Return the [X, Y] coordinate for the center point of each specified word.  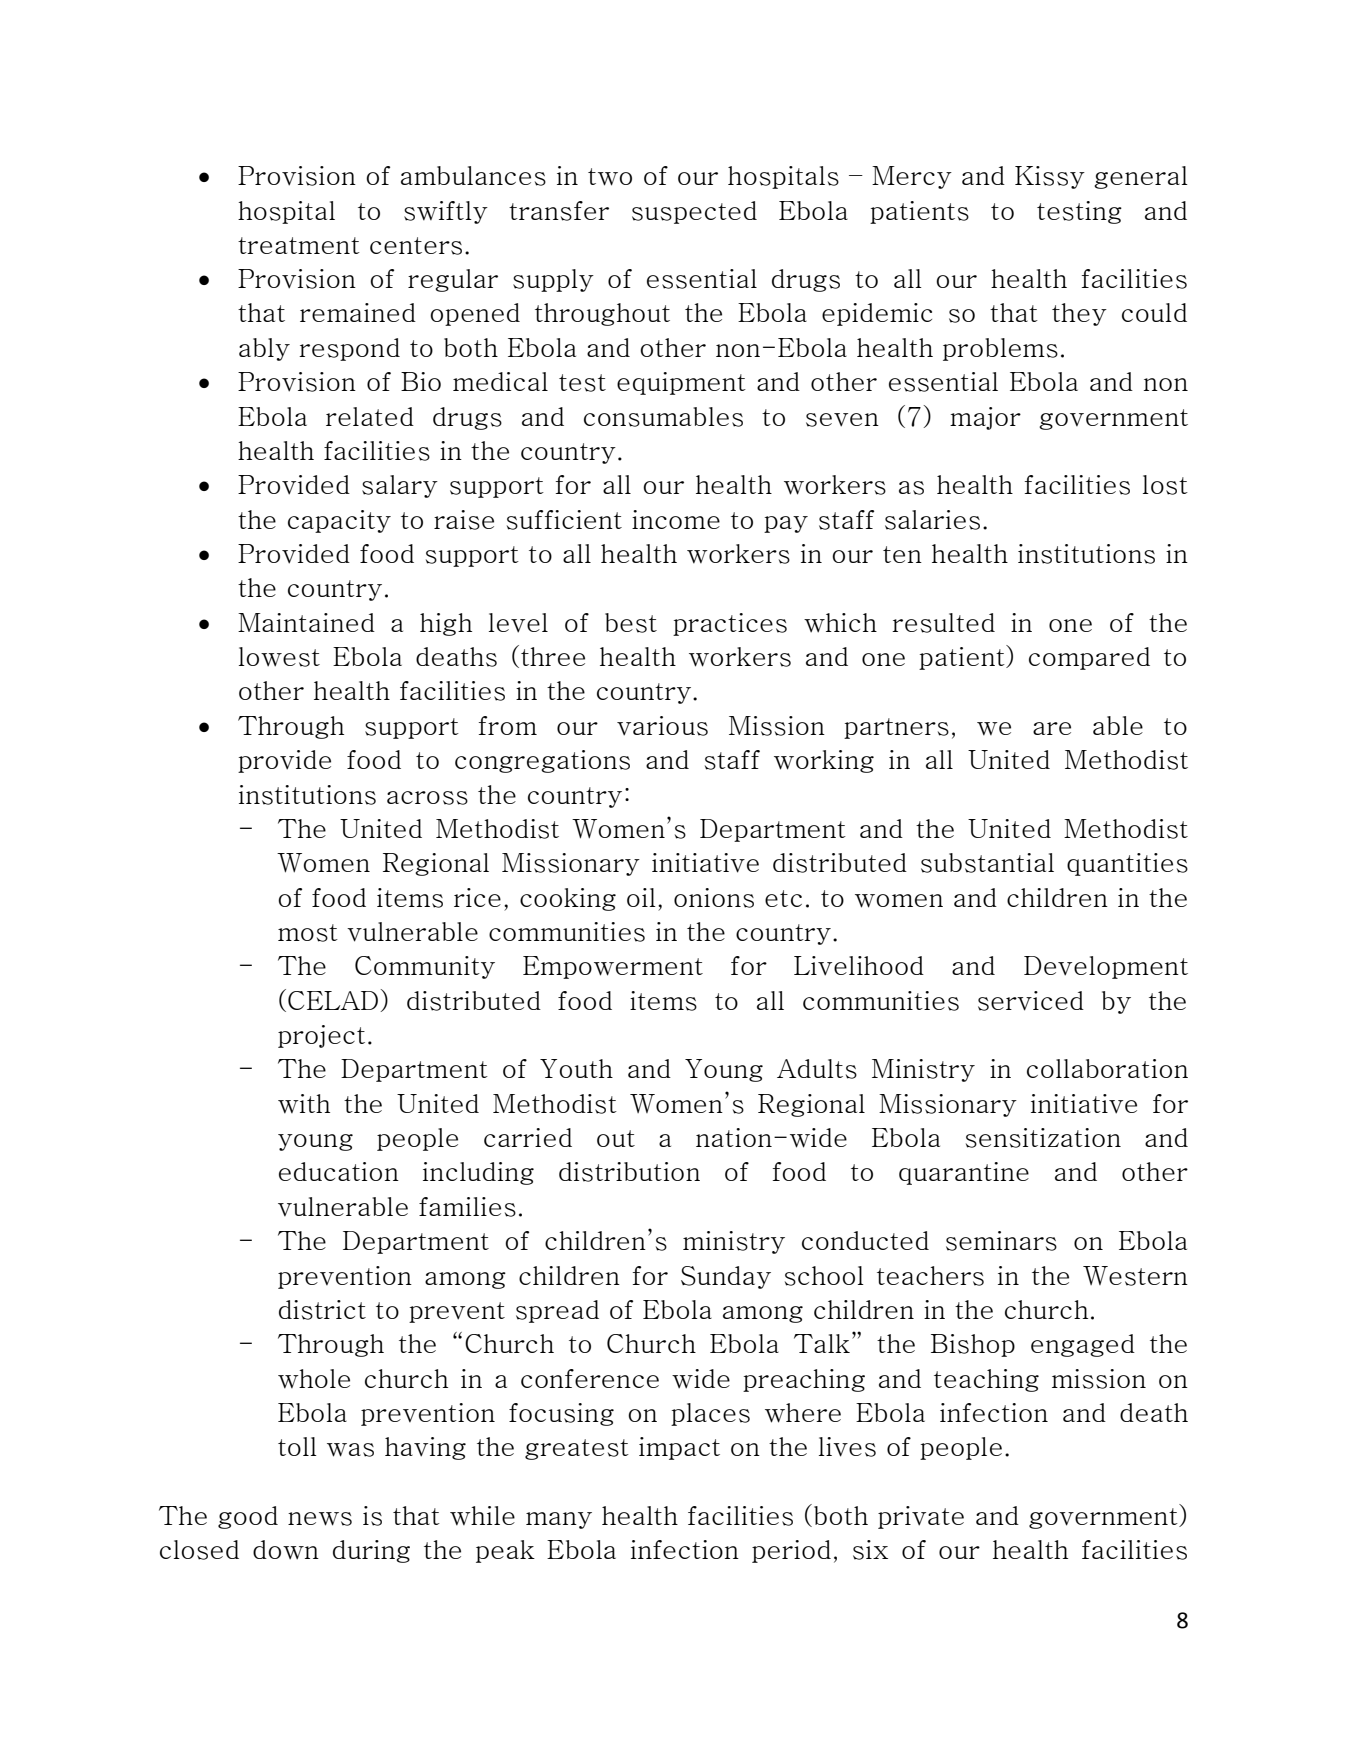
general [1141, 177]
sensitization [1043, 1138]
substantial [987, 863]
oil [641, 897]
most [308, 933]
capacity [339, 521]
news [320, 1519]
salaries [932, 520]
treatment [299, 245]
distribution [629, 1172]
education [339, 1171]
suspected [694, 212]
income [676, 519]
